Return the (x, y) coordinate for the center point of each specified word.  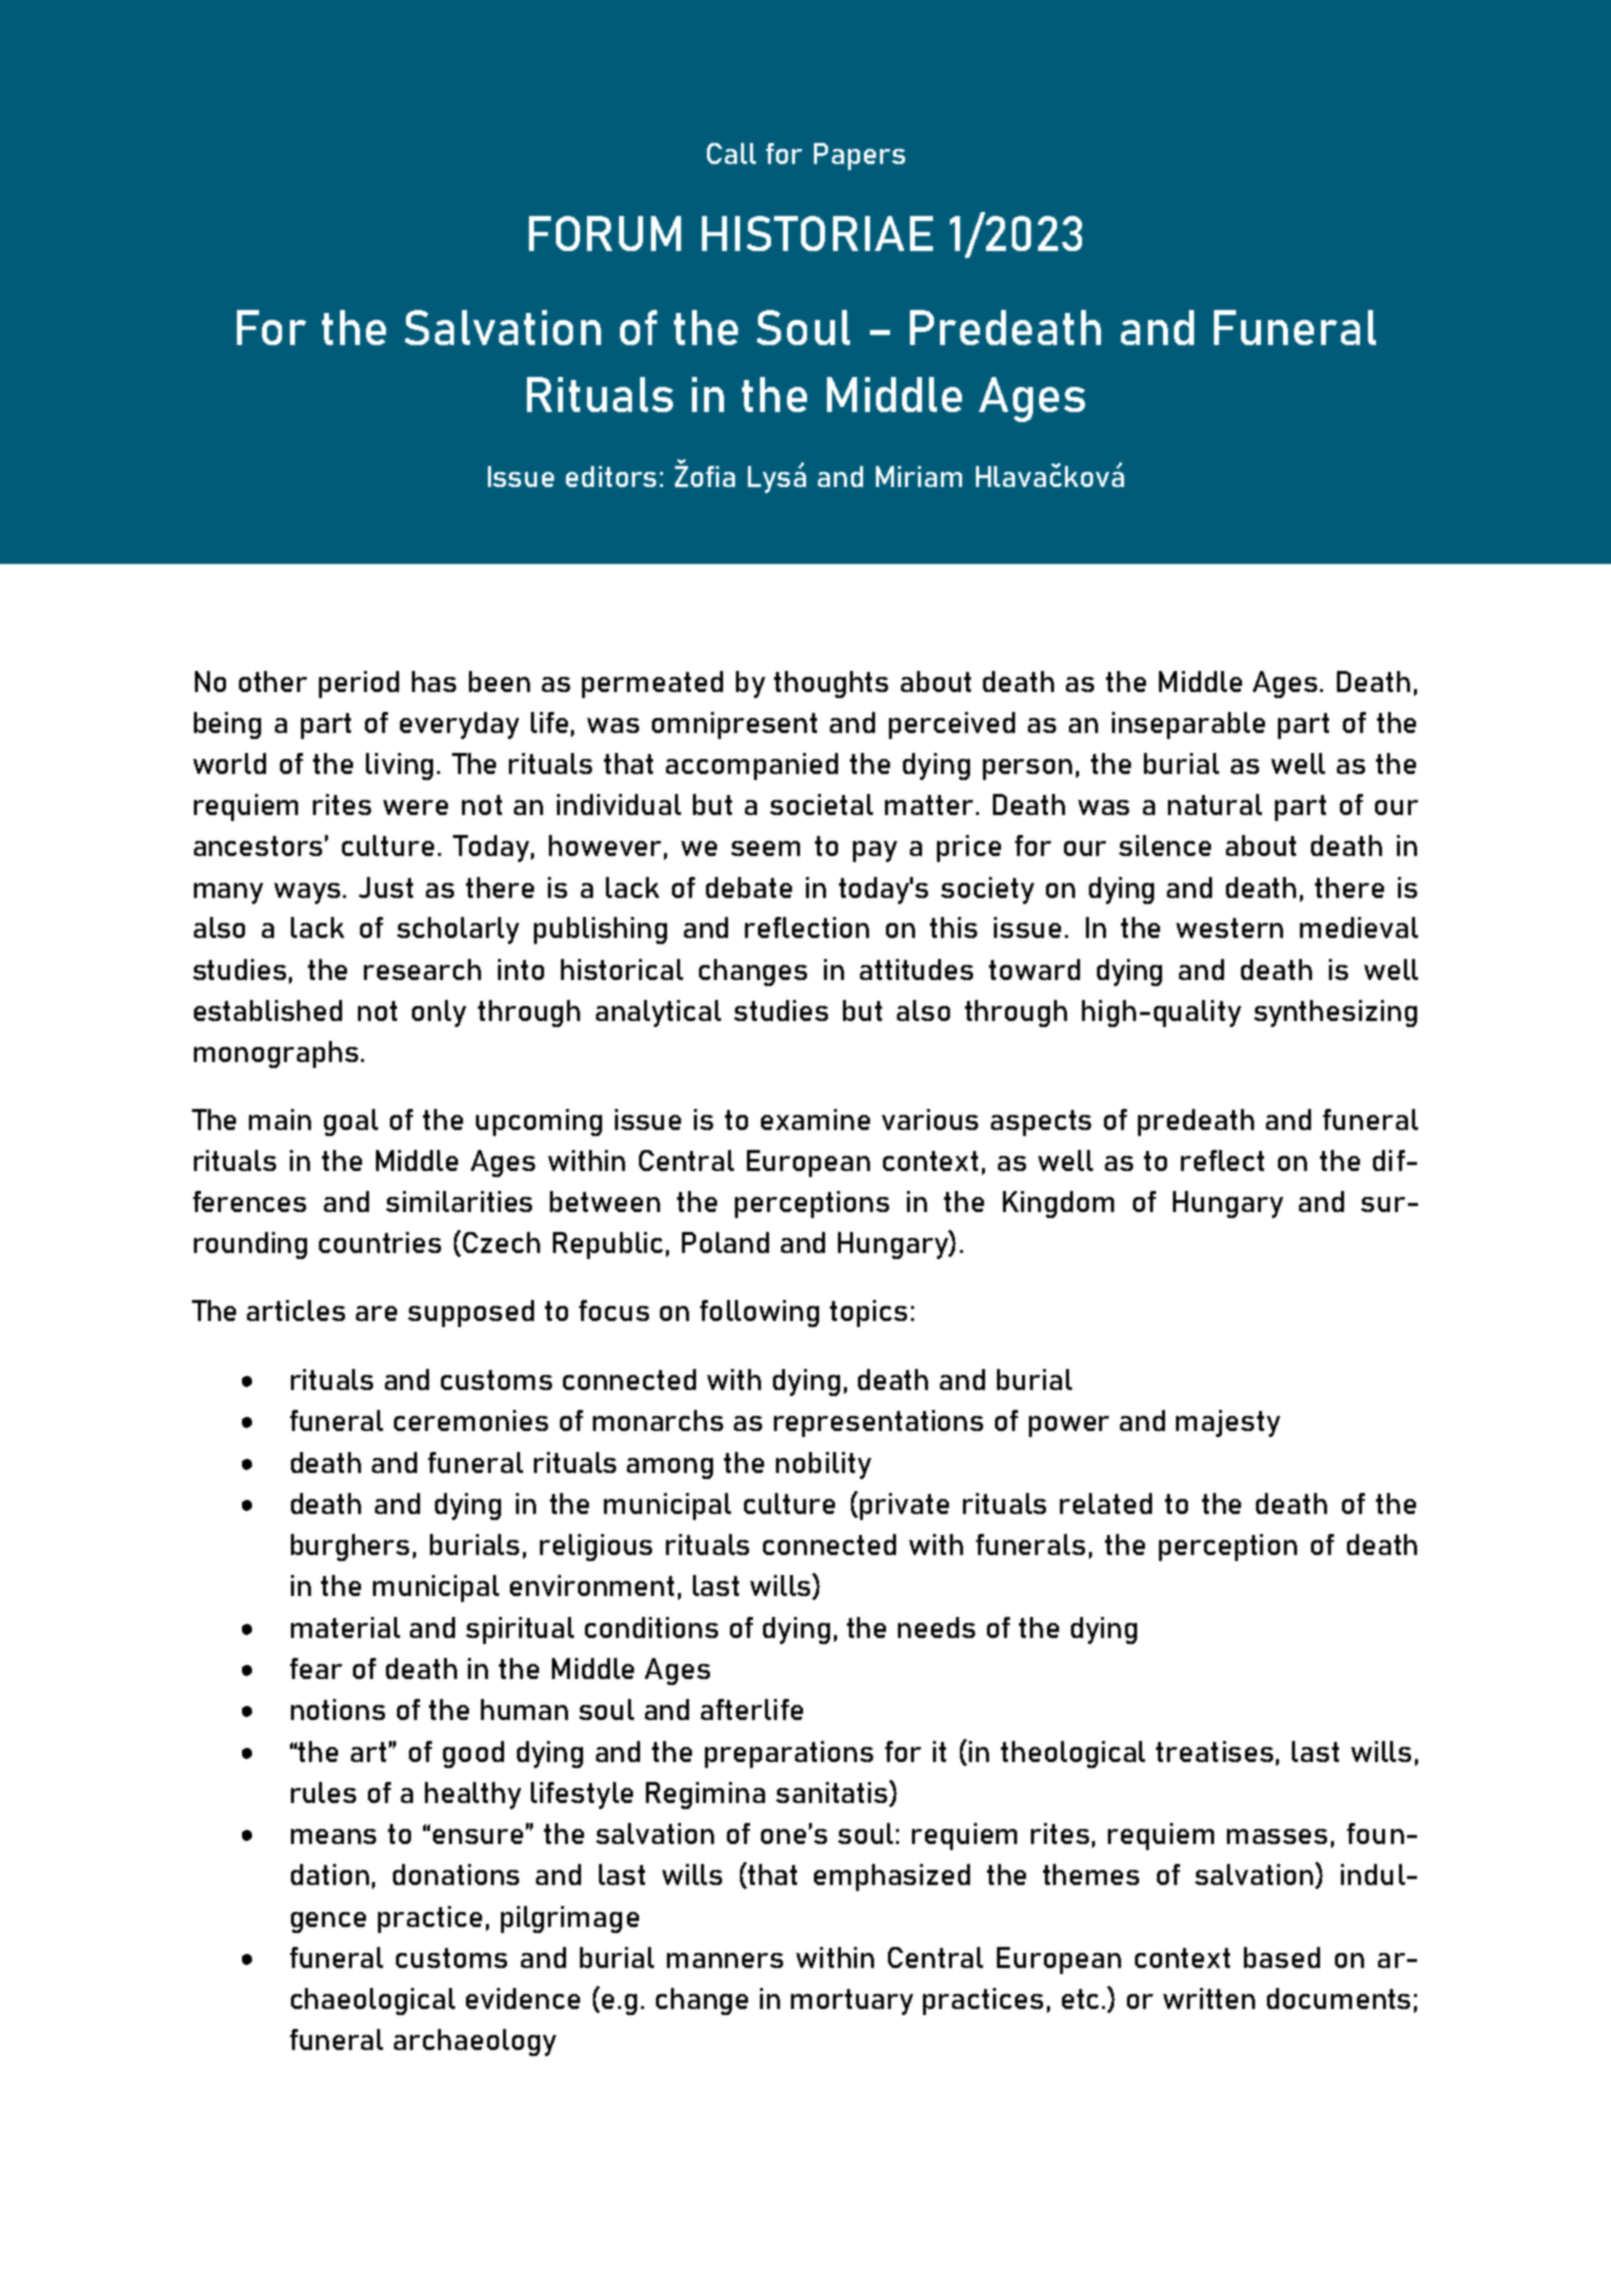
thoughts (831, 684)
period (359, 684)
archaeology (475, 2042)
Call (731, 153)
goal (351, 1122)
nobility (823, 1465)
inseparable (1188, 725)
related (1106, 1503)
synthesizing (1335, 1013)
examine (815, 1119)
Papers (859, 156)
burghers (350, 1547)
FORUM (605, 233)
